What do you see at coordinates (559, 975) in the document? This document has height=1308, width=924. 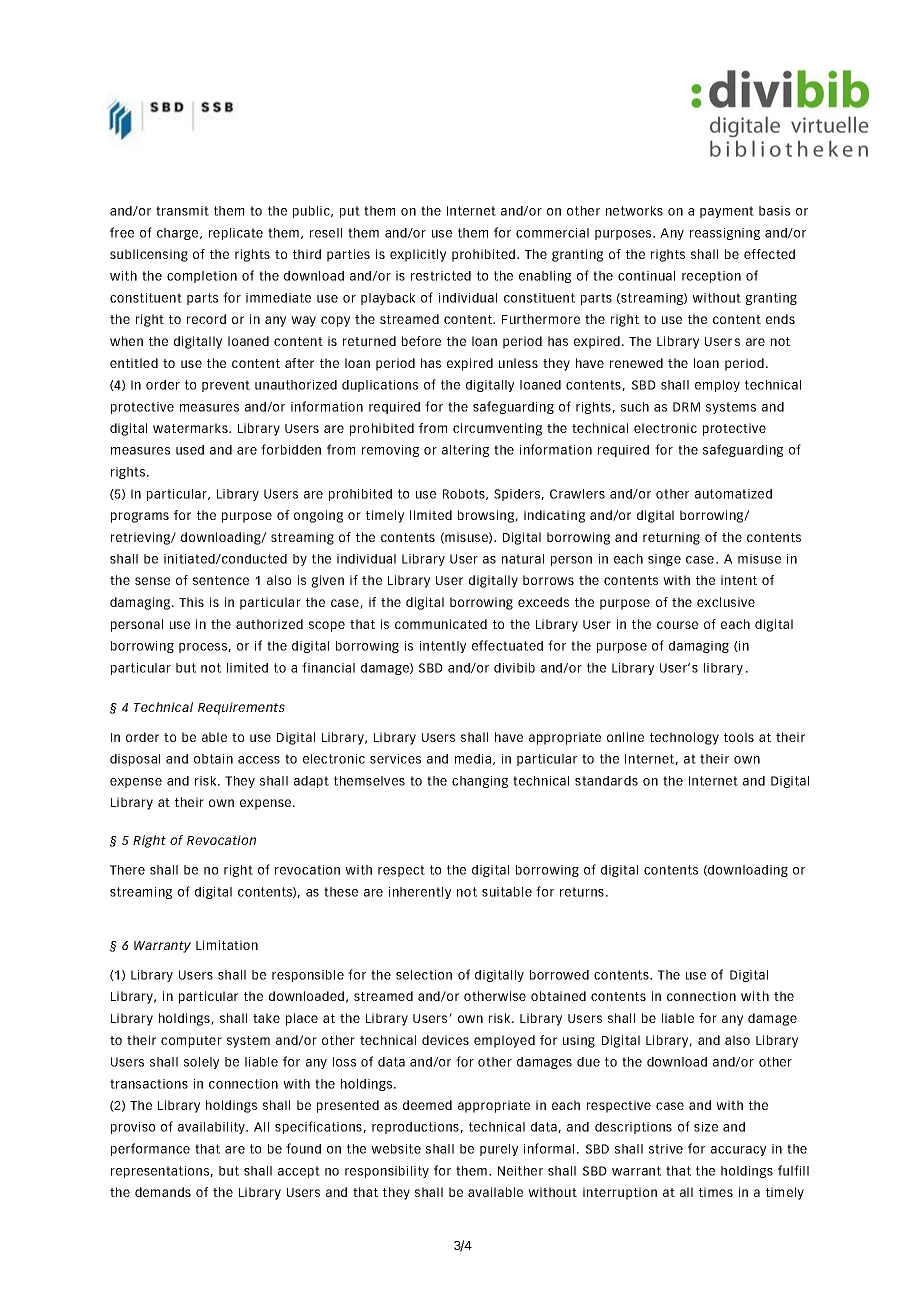 I see `borrowed` at bounding box center [559, 975].
